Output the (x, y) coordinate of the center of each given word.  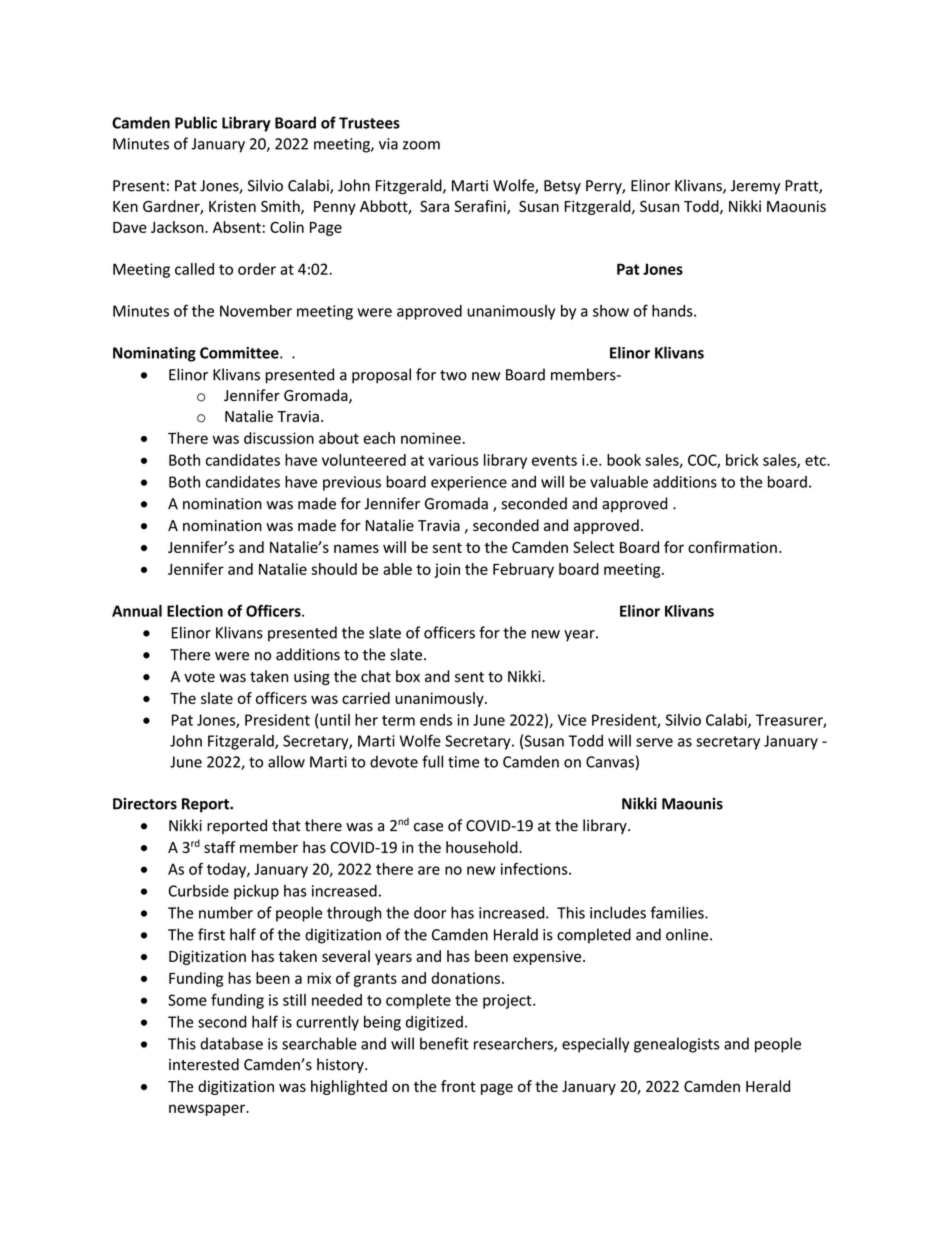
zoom (421, 145)
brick (742, 460)
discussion (279, 438)
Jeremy (755, 187)
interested (204, 1064)
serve (654, 742)
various (453, 460)
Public (196, 122)
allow (286, 761)
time (463, 762)
